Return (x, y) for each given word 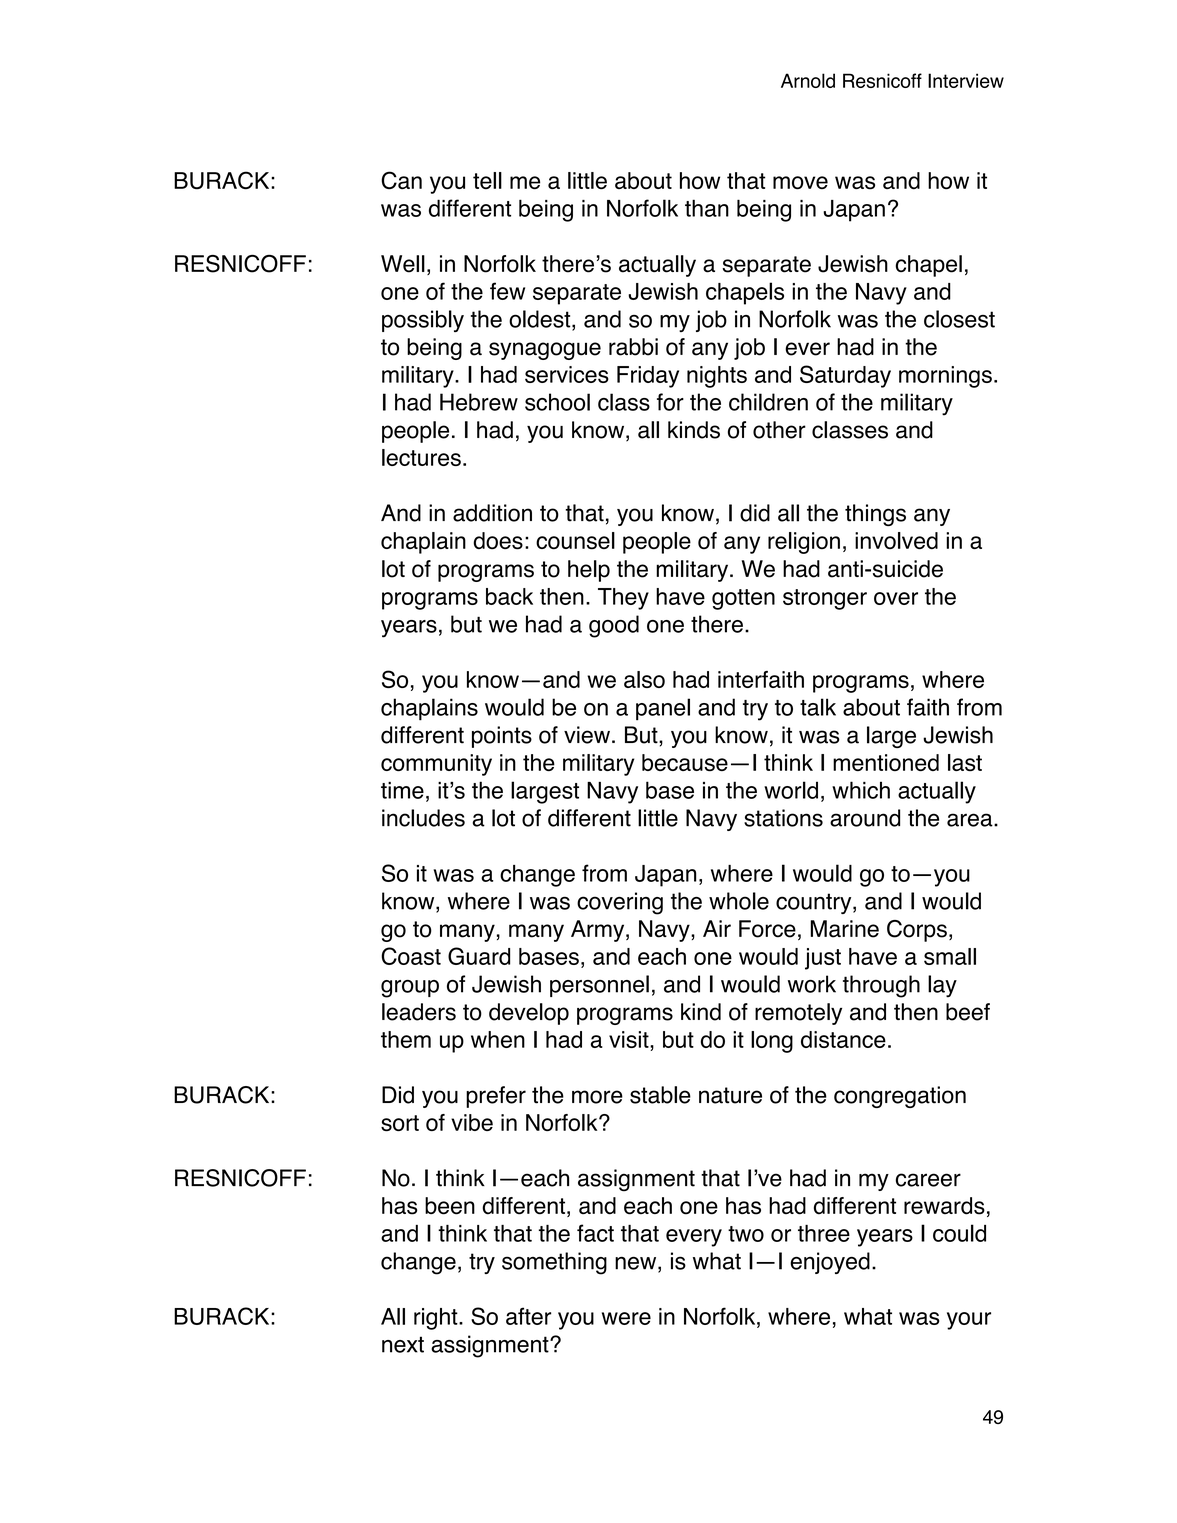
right (437, 1319)
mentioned (886, 762)
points (502, 737)
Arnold (808, 80)
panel (663, 709)
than (707, 208)
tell (487, 180)
